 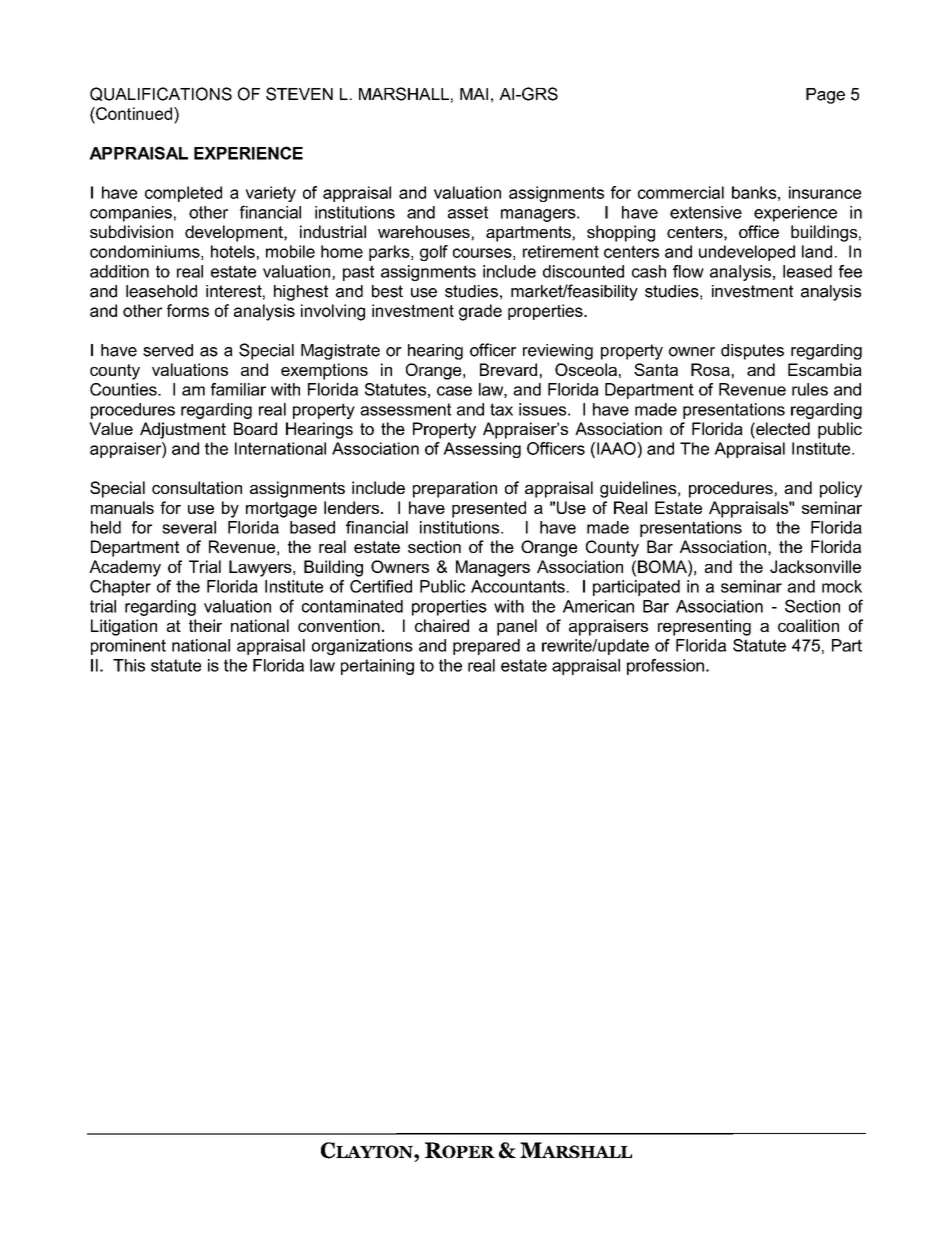 What do you see at coordinates (482, 450) in the screenshot?
I see `Assessing` at bounding box center [482, 450].
